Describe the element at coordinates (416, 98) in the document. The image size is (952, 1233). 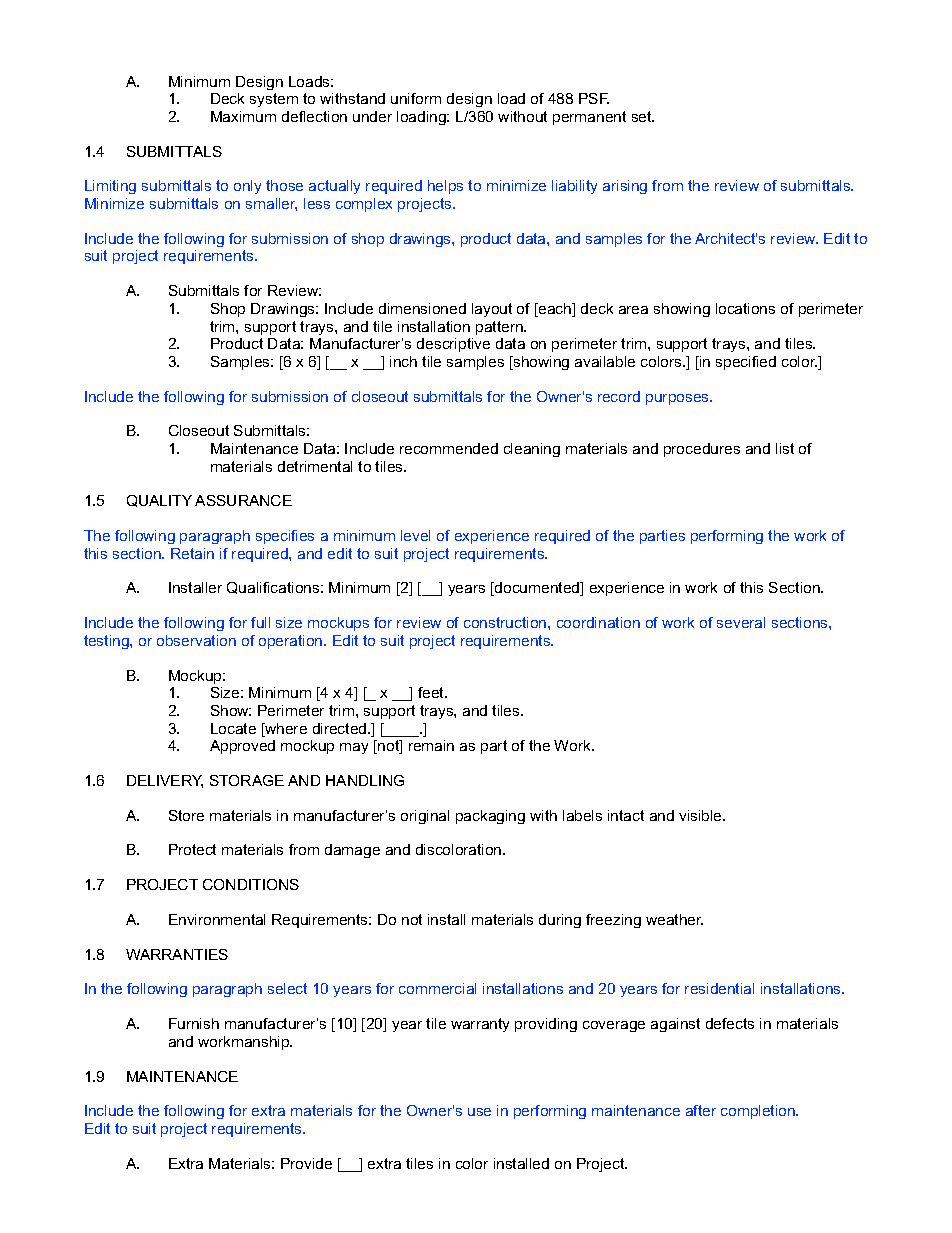
I see `uniform` at that location.
